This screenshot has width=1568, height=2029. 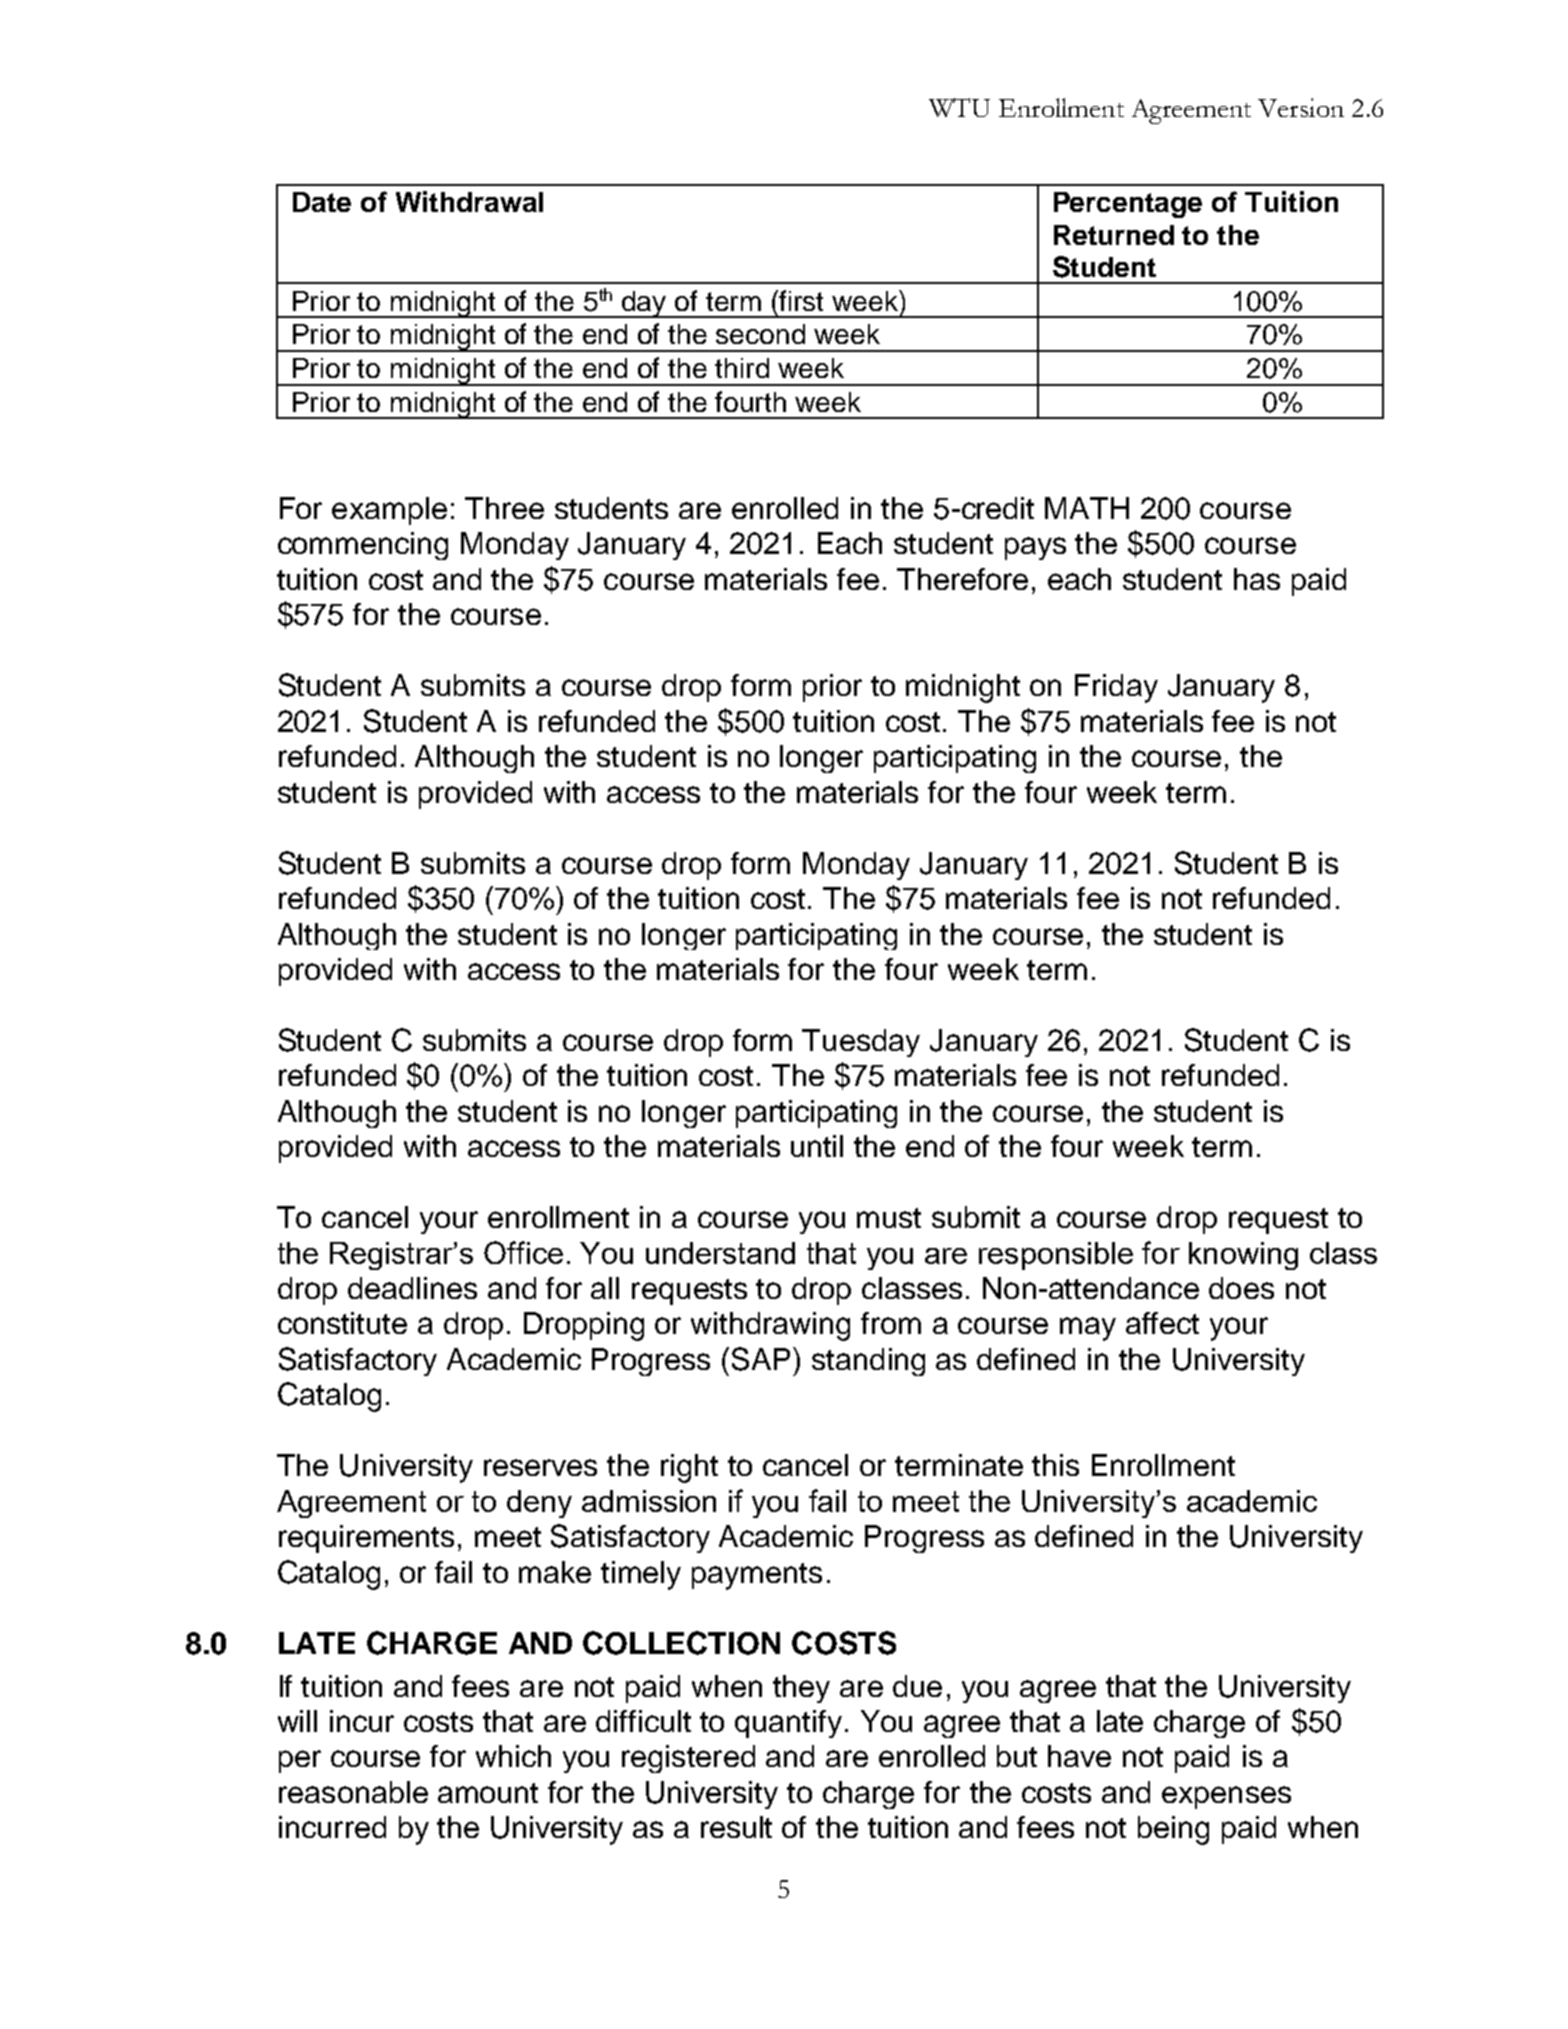 I want to click on reasonable, so click(x=353, y=1792).
